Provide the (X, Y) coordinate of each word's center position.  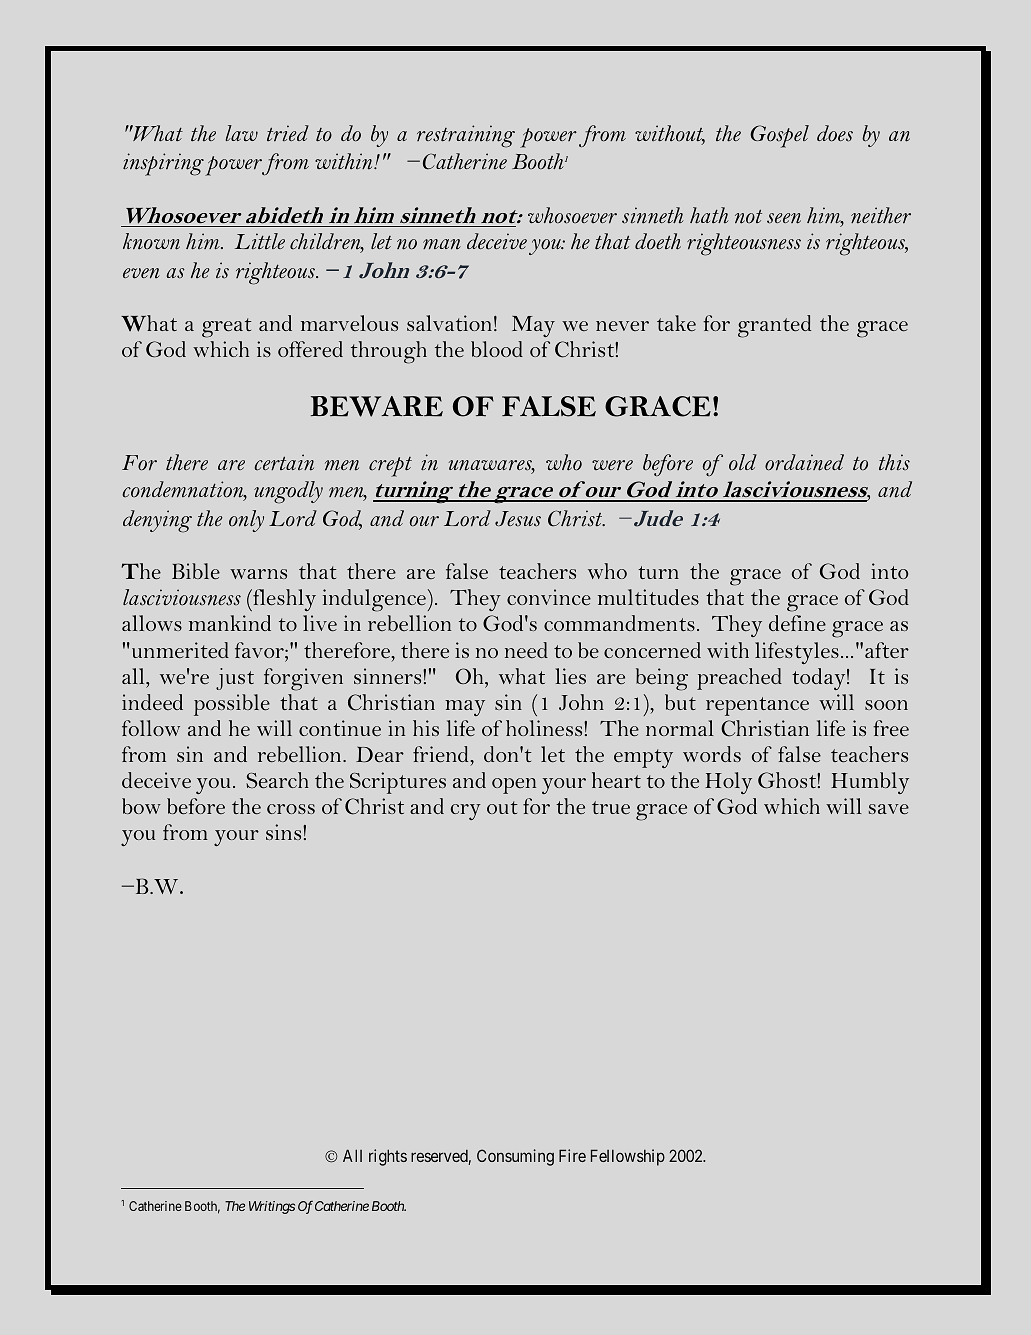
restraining (466, 136)
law (242, 133)
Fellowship (628, 1157)
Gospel (779, 136)
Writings (272, 1207)
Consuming (515, 1157)
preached (739, 679)
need (526, 650)
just (235, 679)
